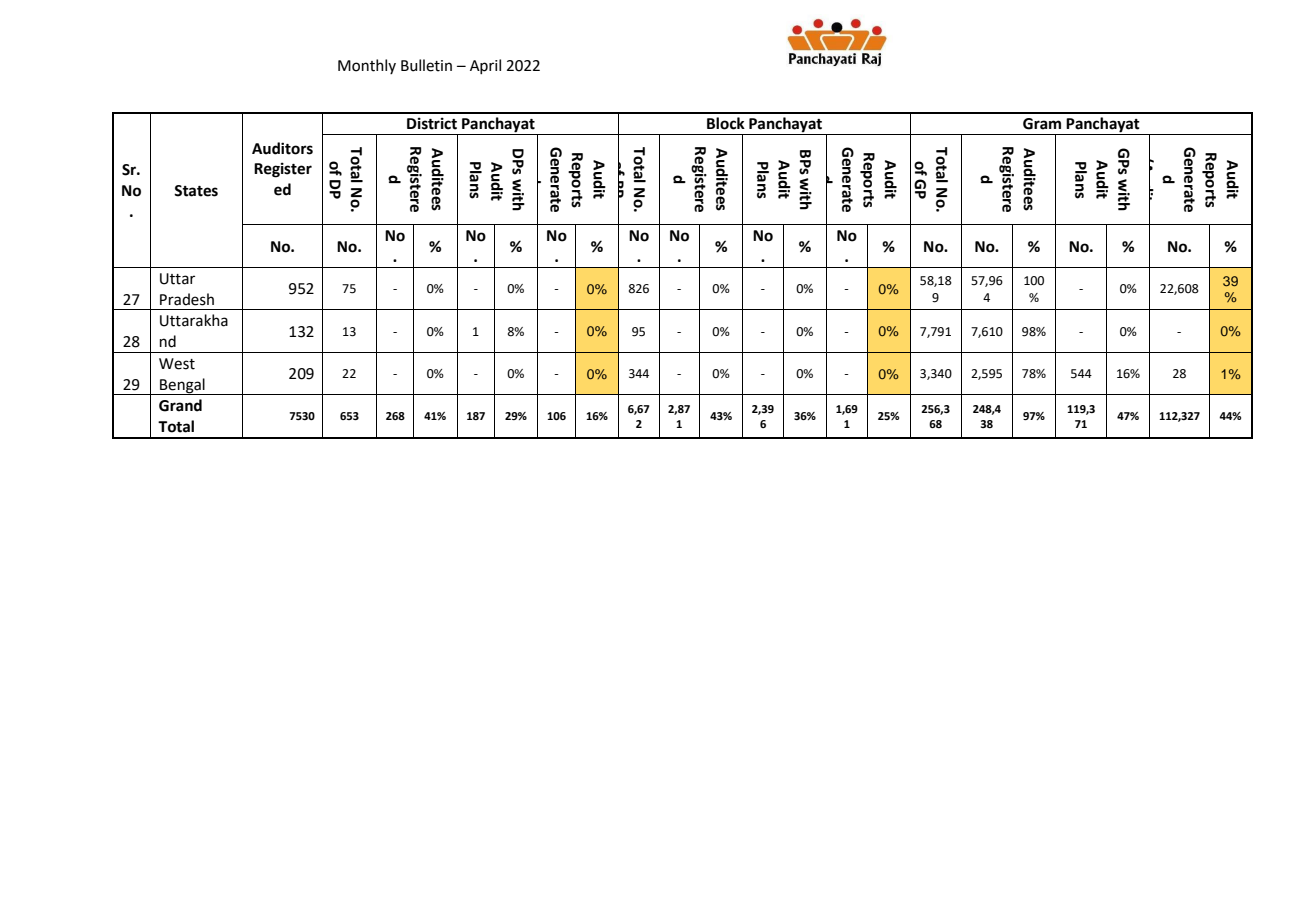 Image resolution: width=1308 pixels, height=924 pixels. I want to click on Block, so click(726, 123).
